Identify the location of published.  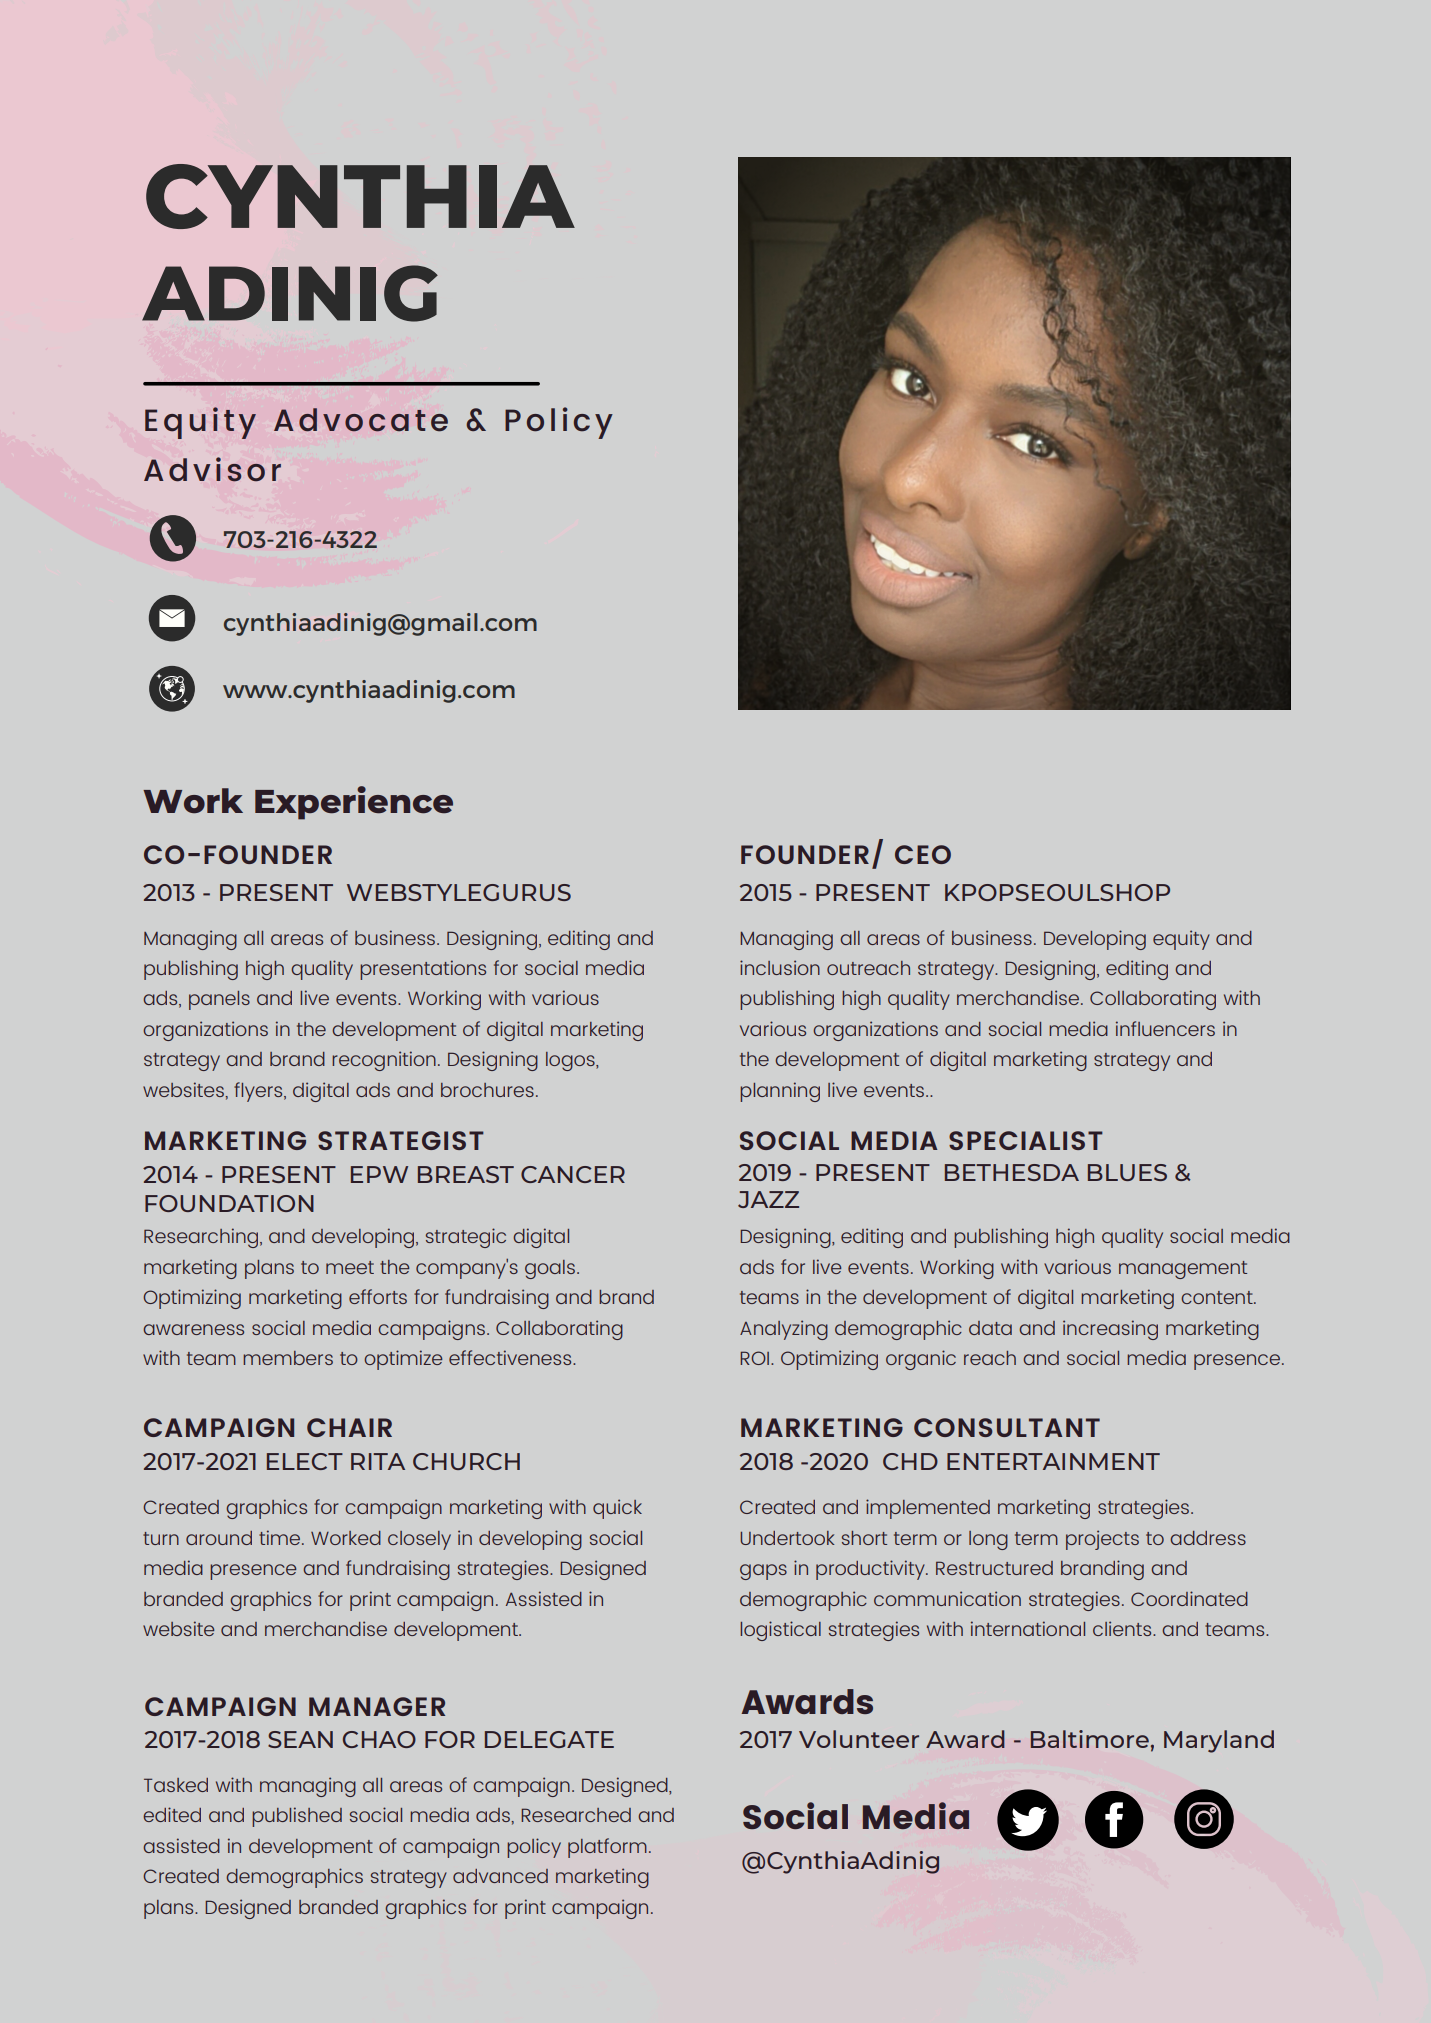
(297, 1817).
